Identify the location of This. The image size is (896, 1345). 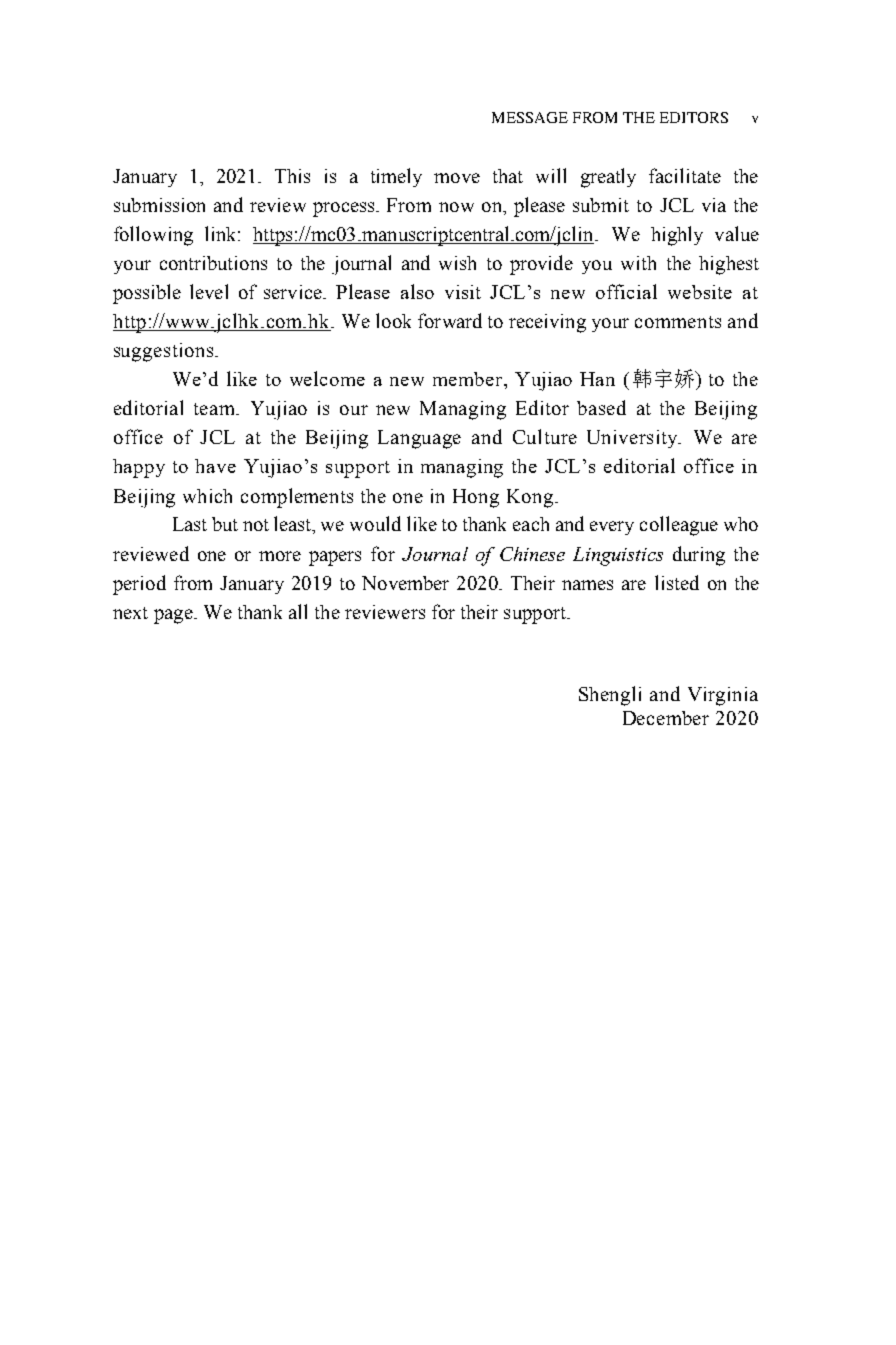
(292, 176).
